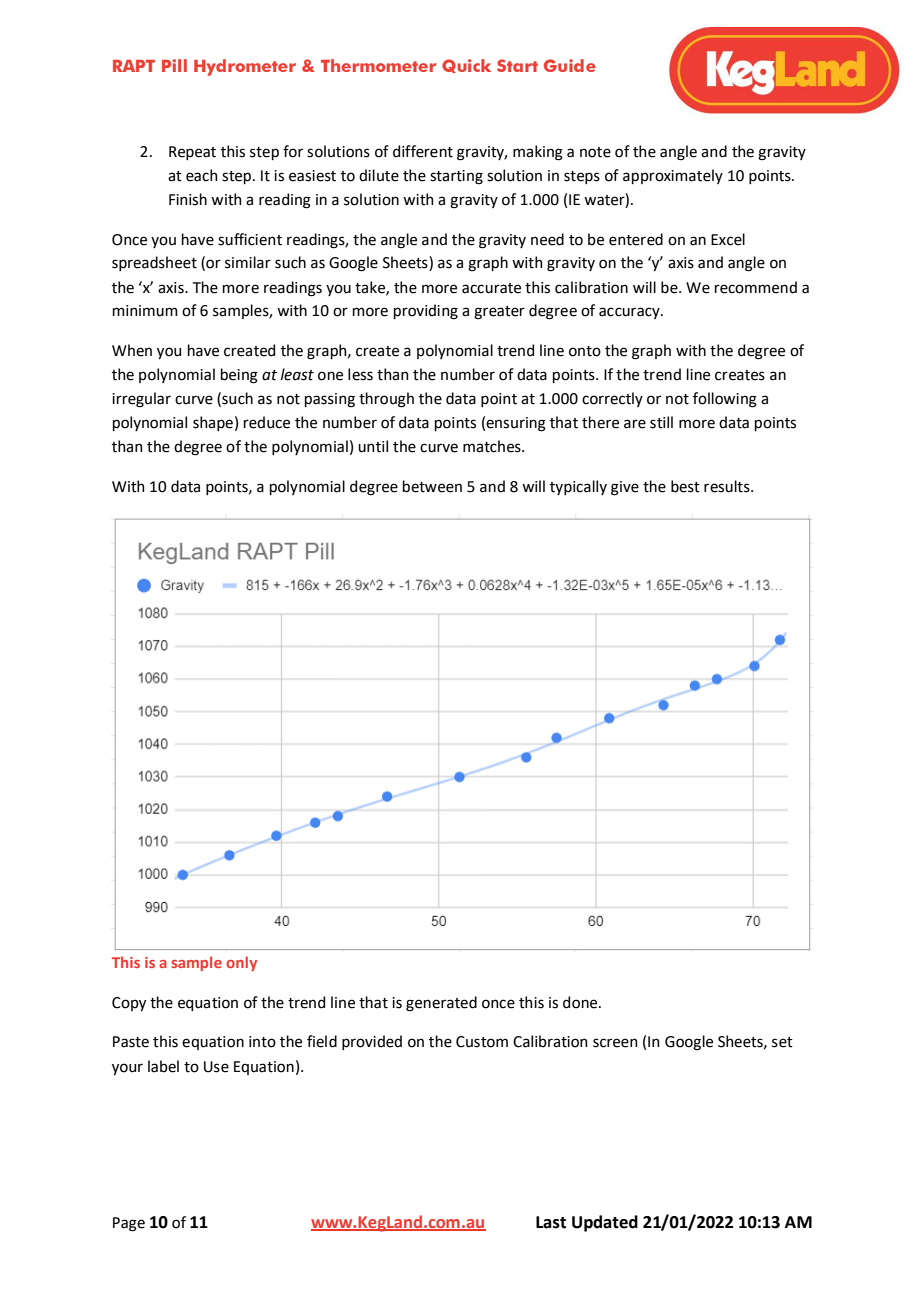 The width and height of the page is (924, 1308). Describe the element at coordinates (241, 963) in the page. I see `only` at that location.
